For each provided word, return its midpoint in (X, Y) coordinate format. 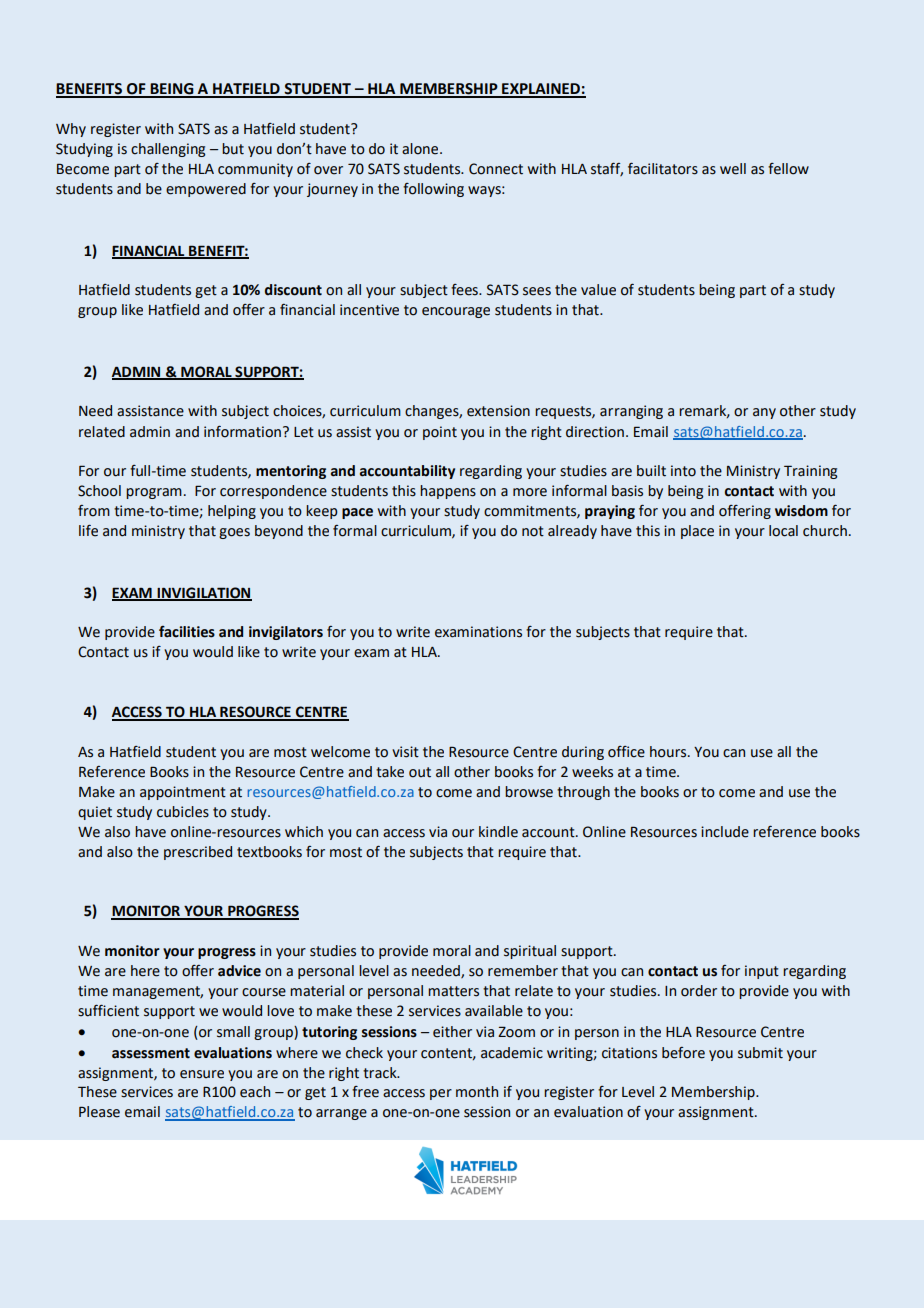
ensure (202, 1074)
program (154, 493)
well (733, 169)
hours (669, 752)
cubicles (183, 812)
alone (421, 149)
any (764, 413)
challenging (168, 150)
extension (498, 411)
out (420, 772)
